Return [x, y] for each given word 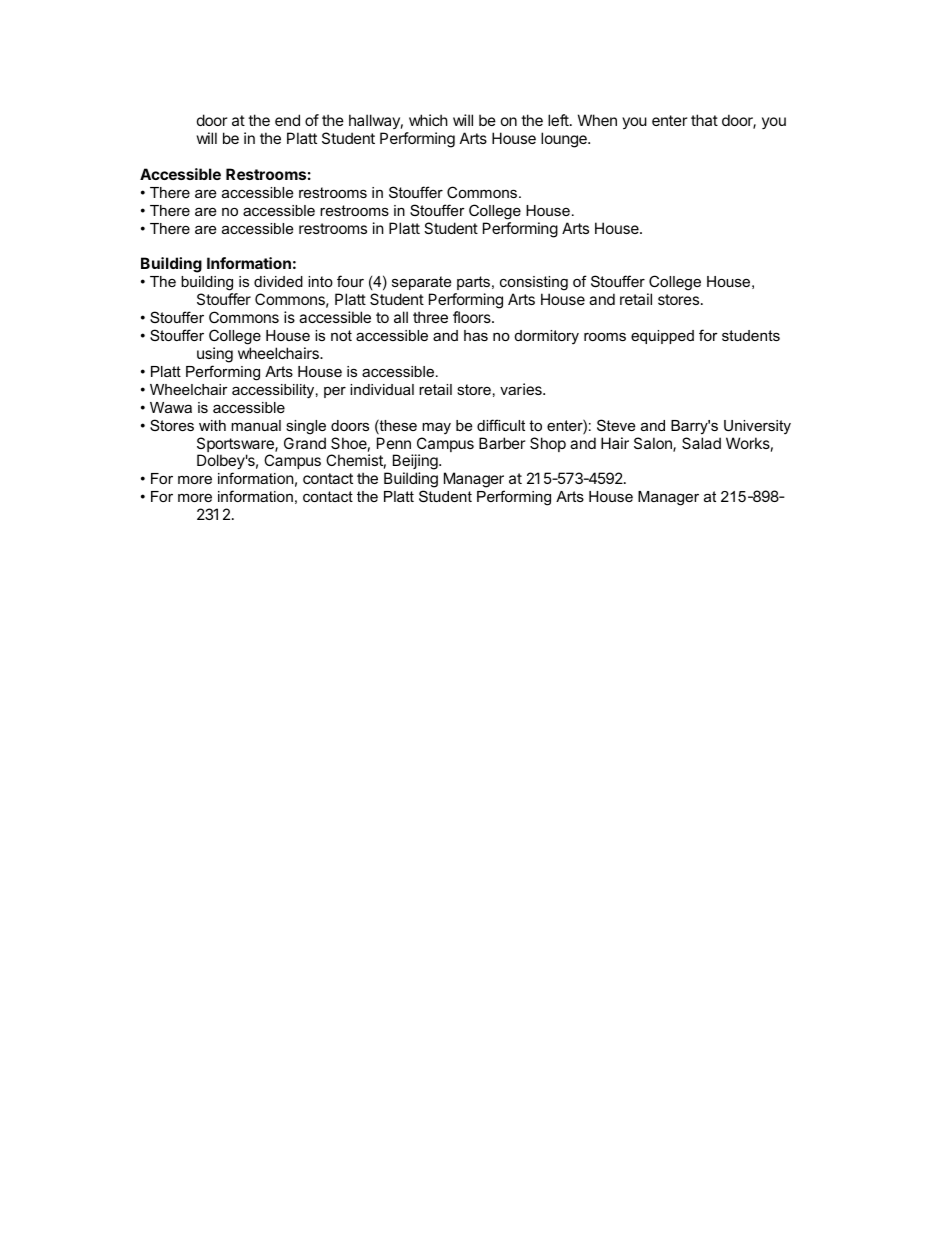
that [704, 120]
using [215, 355]
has [476, 335]
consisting [534, 283]
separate [421, 283]
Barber [502, 443]
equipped [662, 337]
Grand [305, 443]
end [287, 120]
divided [278, 281]
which [428, 120]
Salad [701, 443]
